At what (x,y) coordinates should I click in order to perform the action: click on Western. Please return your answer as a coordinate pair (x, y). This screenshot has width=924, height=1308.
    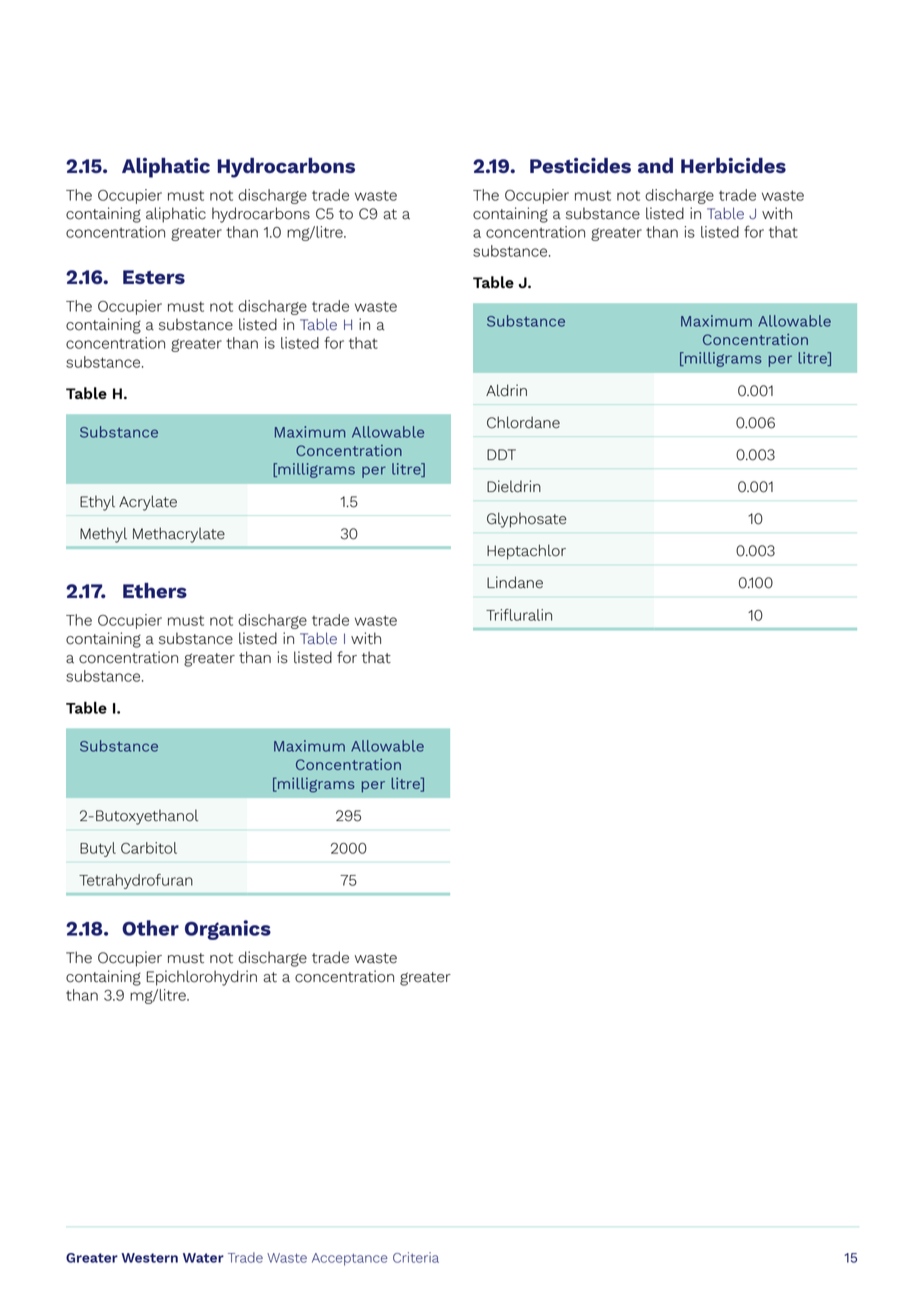
    Looking at the image, I should click on (149, 1258).
